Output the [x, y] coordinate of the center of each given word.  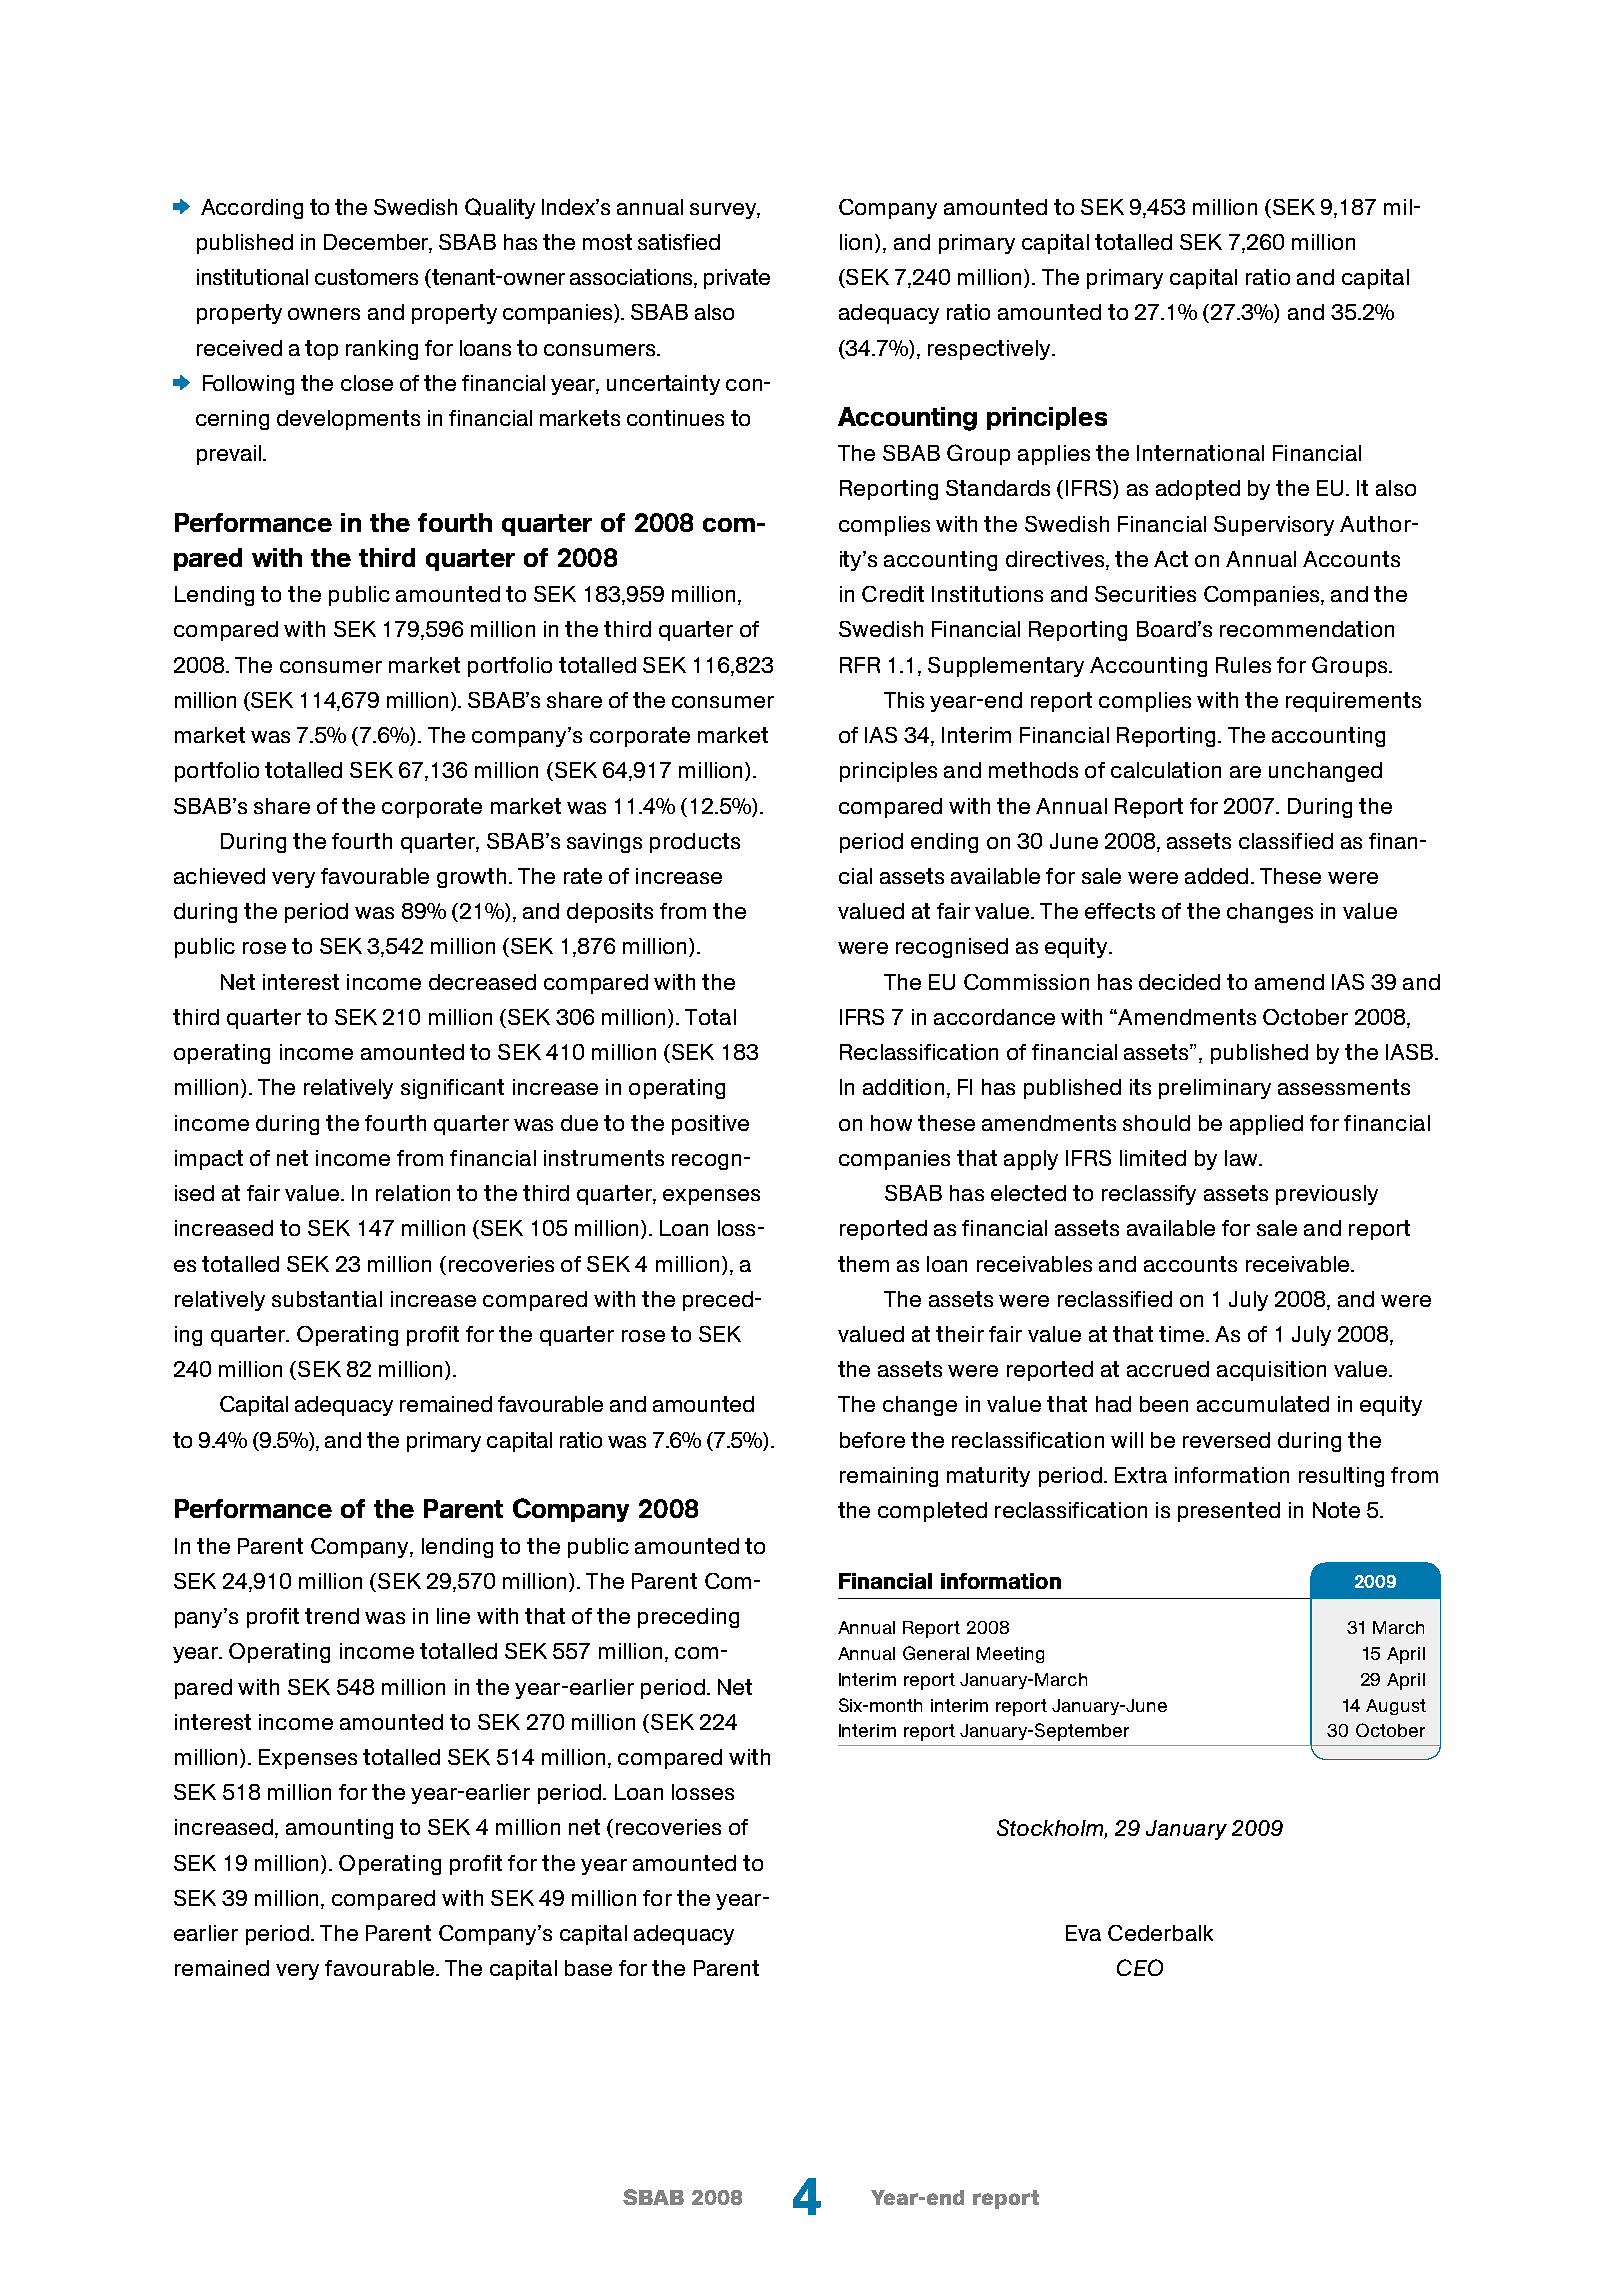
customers [366, 277]
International [1200, 453]
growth [471, 878]
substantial [327, 1299]
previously [1327, 1195]
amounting [339, 1829]
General [936, 1653]
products [695, 843]
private [737, 279]
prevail [229, 455]
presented [1229, 1512]
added [1216, 876]
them [863, 1264]
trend [332, 1616]
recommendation [1307, 629]
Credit [893, 594]
